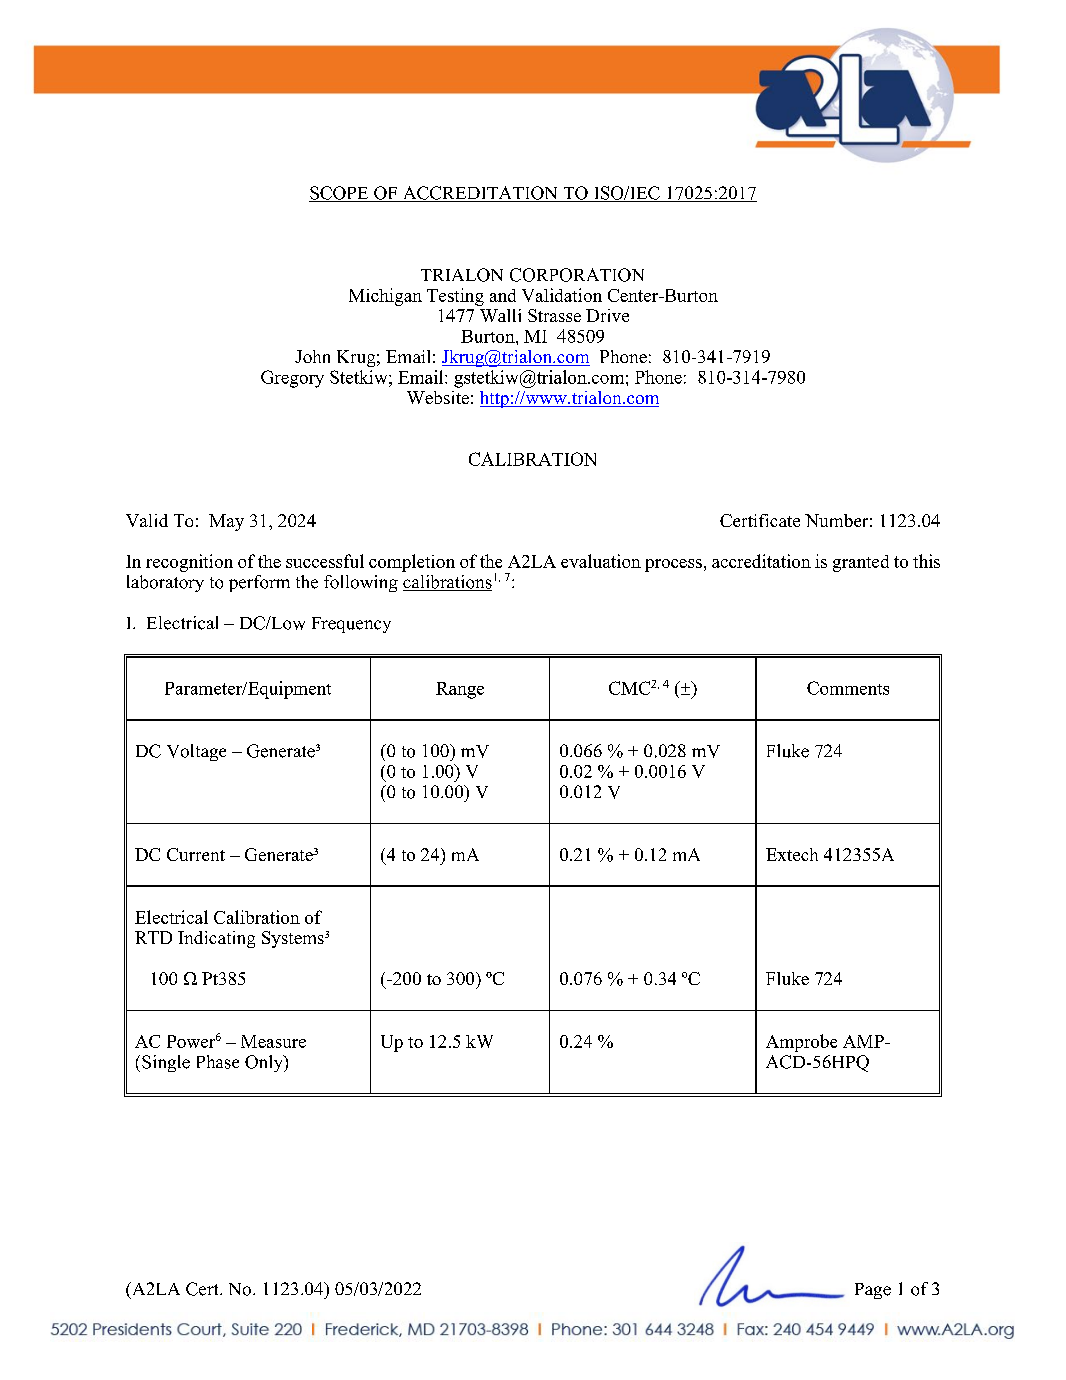 The image size is (1066, 1380). What do you see at coordinates (259, 583) in the document?
I see `perform` at bounding box center [259, 583].
